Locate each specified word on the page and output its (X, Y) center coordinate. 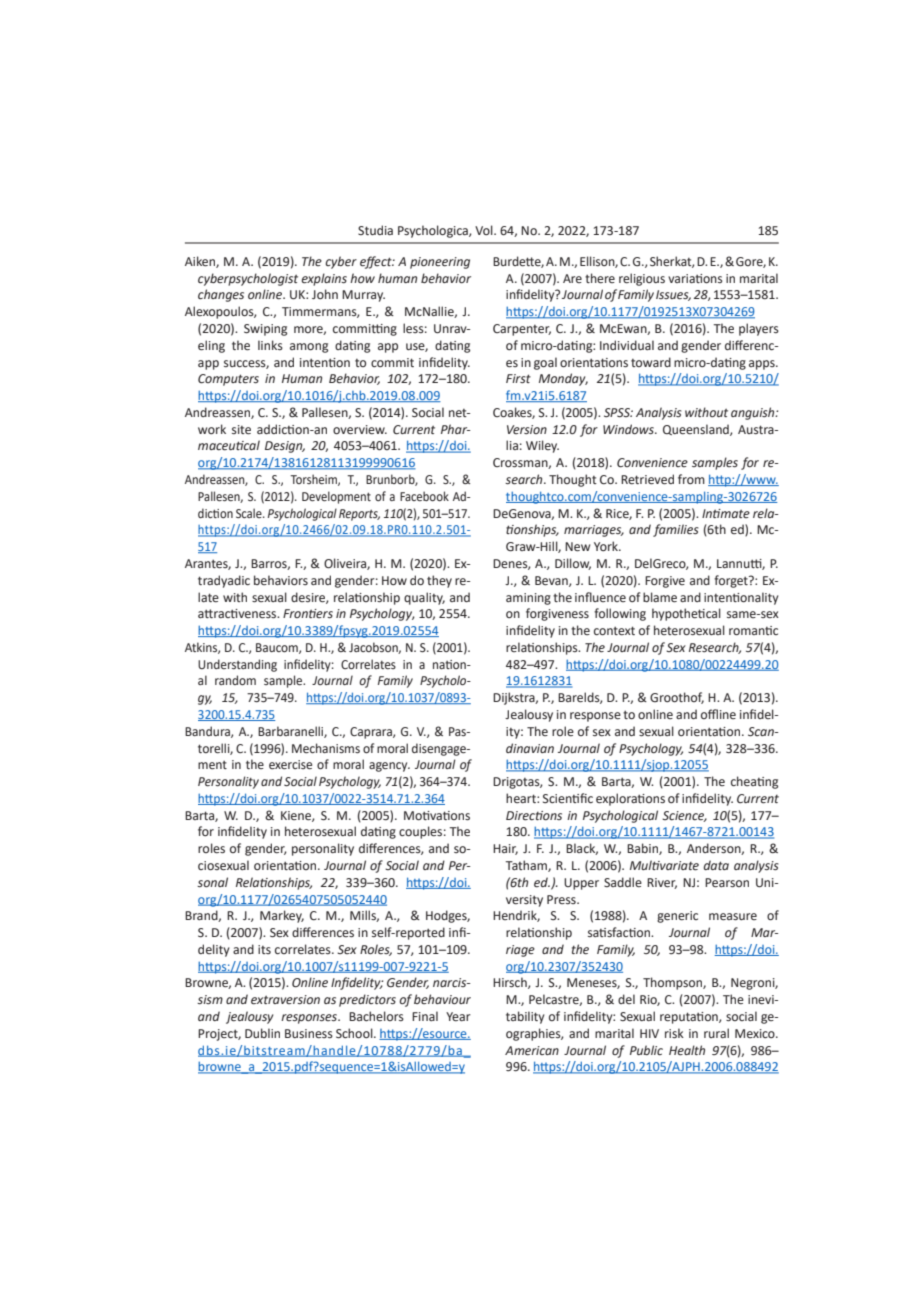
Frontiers (308, 614)
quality (424, 598)
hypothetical (686, 614)
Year (458, 1017)
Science (684, 816)
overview (360, 430)
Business (309, 1034)
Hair (505, 849)
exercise (290, 765)
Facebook (424, 496)
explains (324, 279)
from (691, 479)
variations (695, 279)
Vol (485, 230)
